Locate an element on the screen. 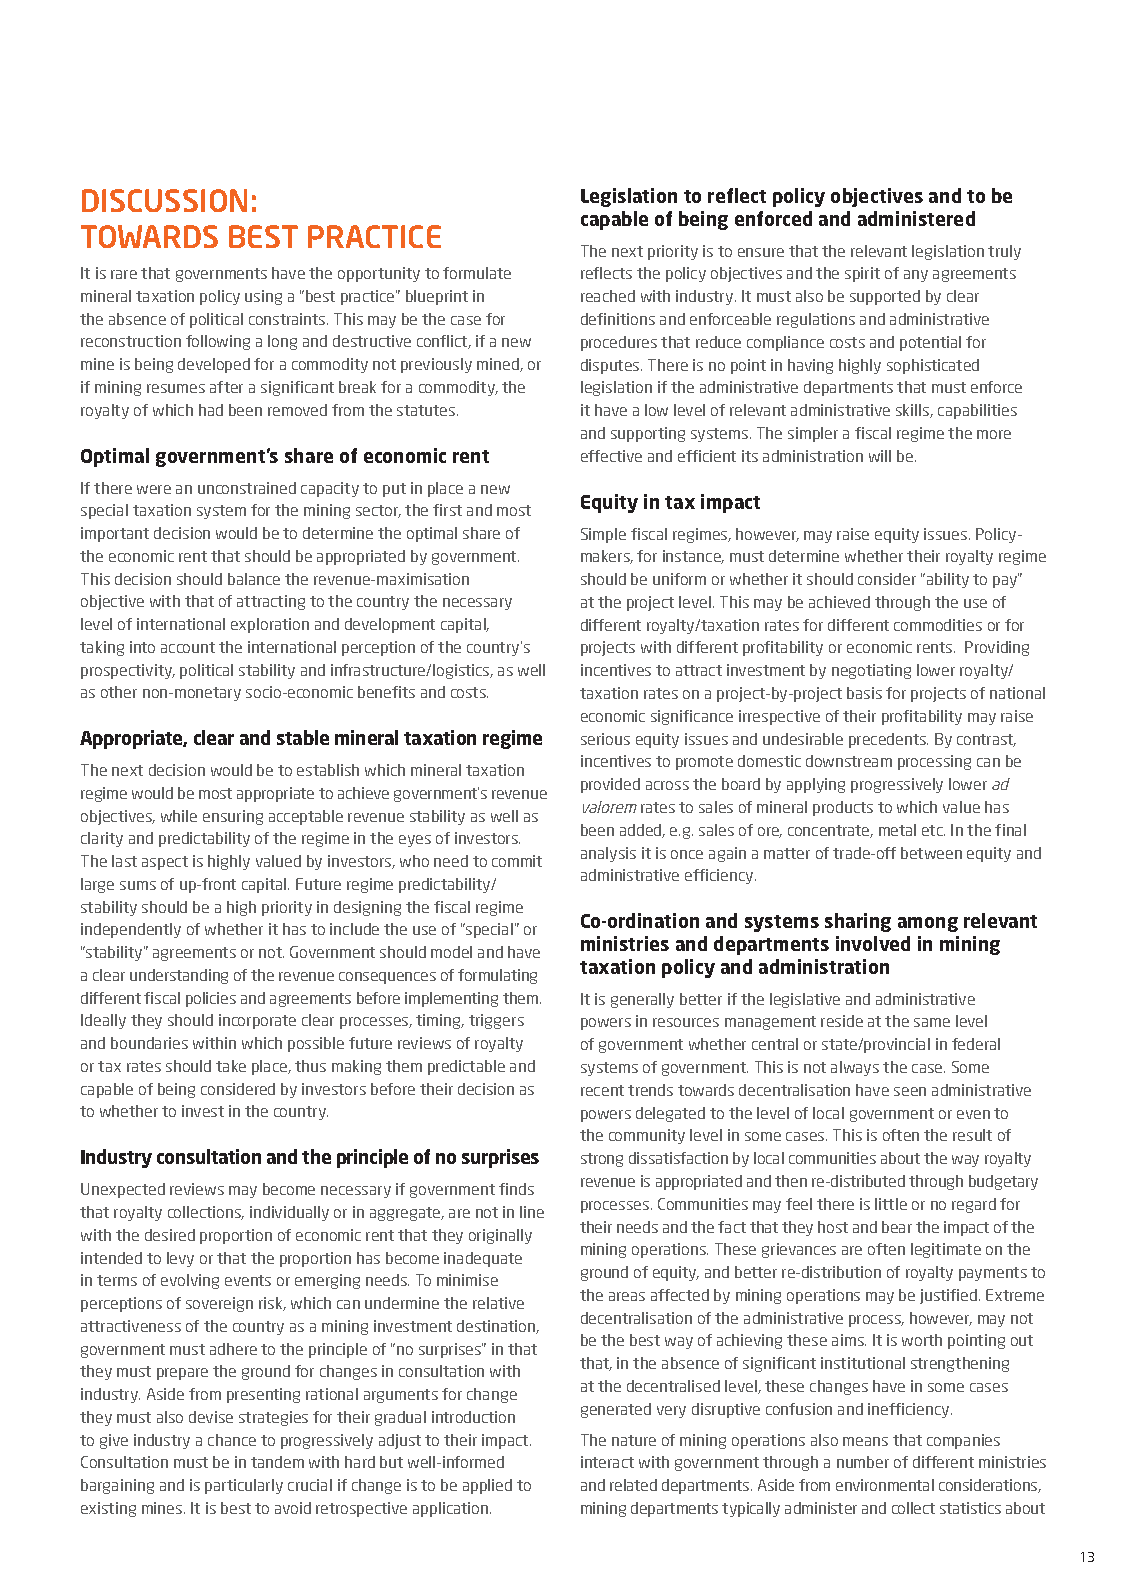 The image size is (1128, 1595). Unexpected is located at coordinates (123, 1190).
